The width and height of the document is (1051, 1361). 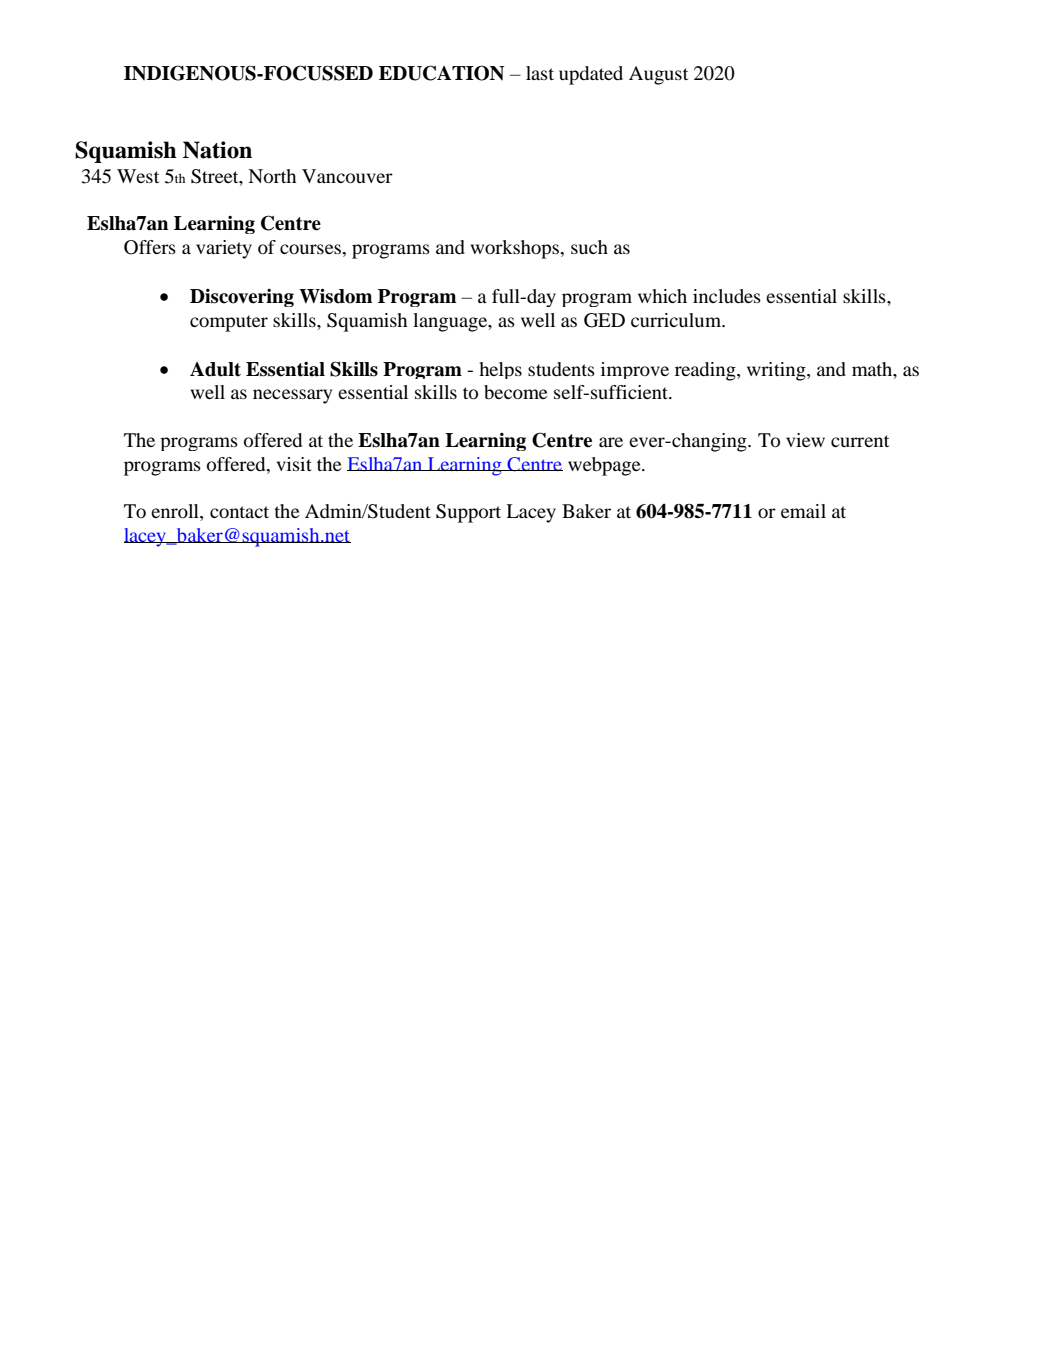 I want to click on Discovering, so click(x=242, y=298).
